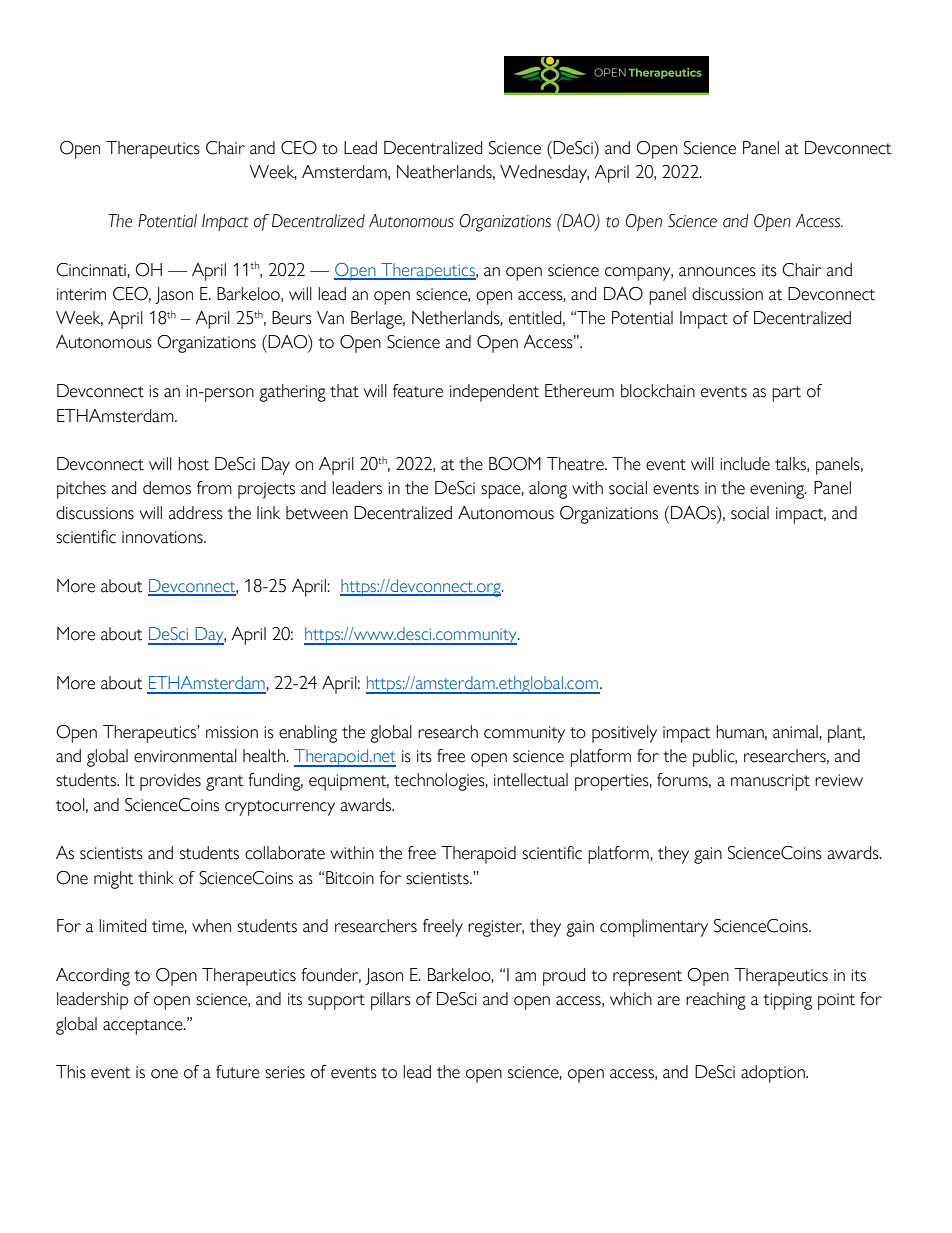  I want to click on along, so click(548, 490).
